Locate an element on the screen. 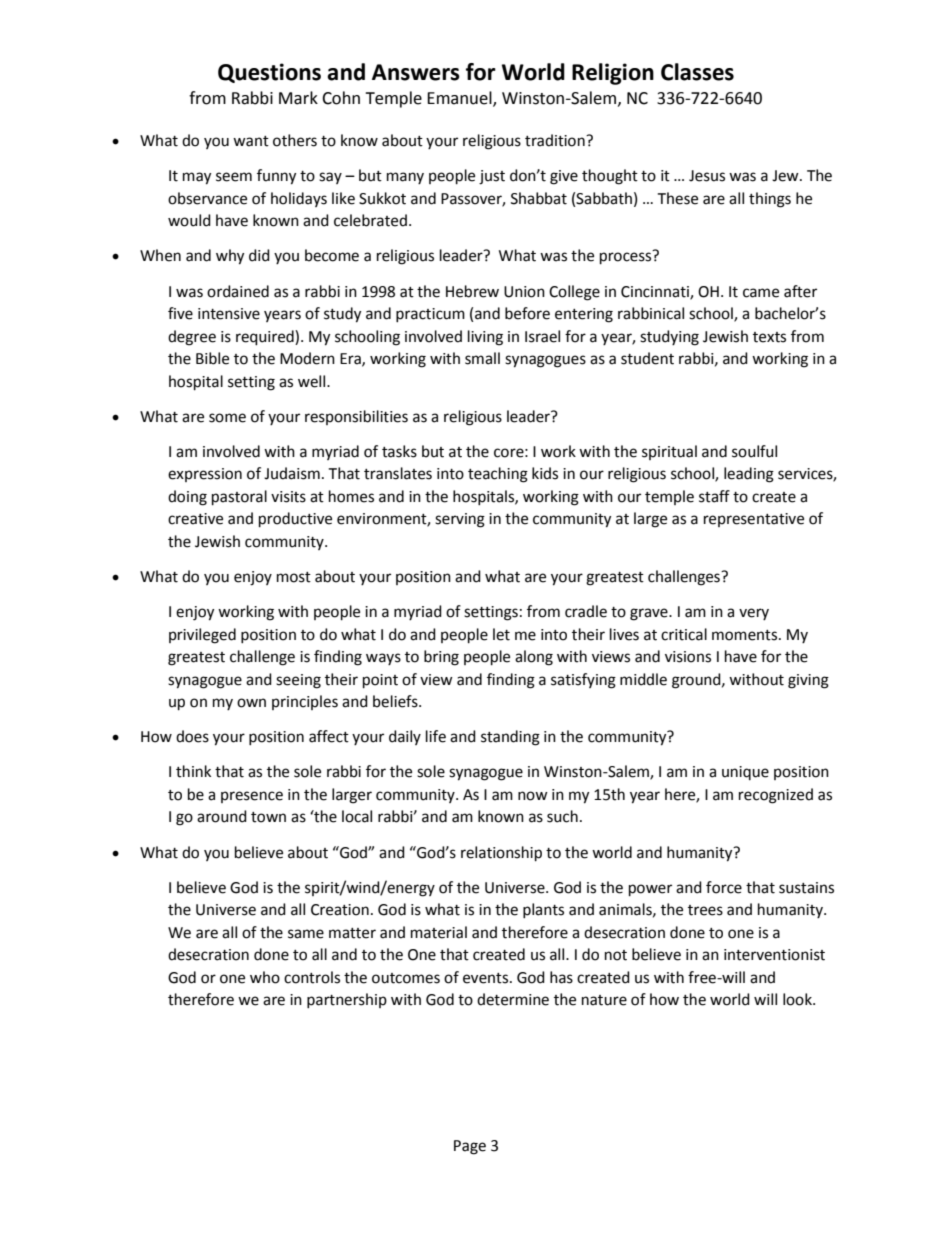  look is located at coordinates (798, 999).
